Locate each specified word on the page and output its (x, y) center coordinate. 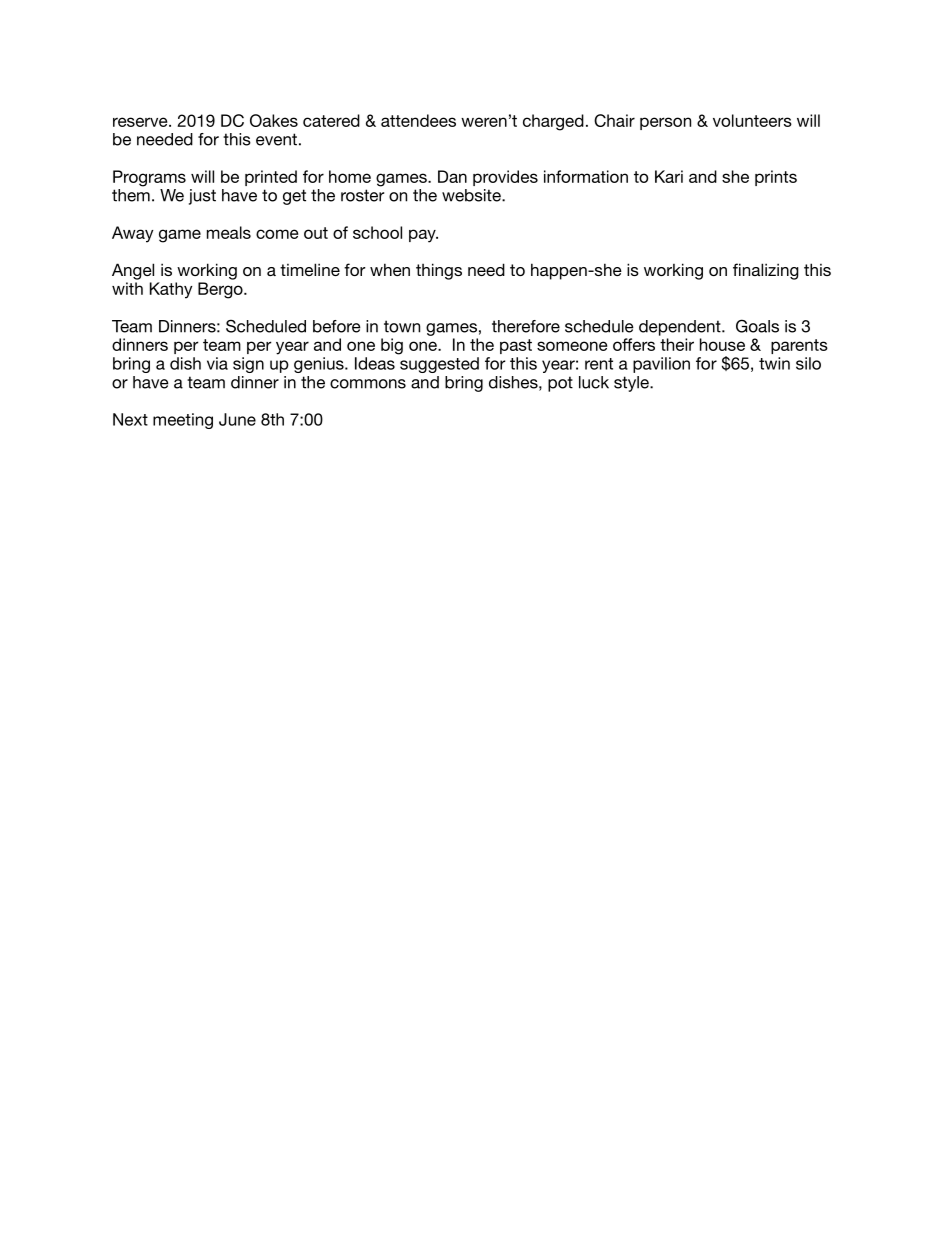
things (439, 271)
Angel (133, 271)
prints (776, 178)
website (472, 195)
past (516, 346)
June (237, 419)
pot (560, 384)
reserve (141, 122)
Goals (757, 326)
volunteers (752, 120)
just (202, 197)
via (217, 363)
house (722, 344)
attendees (418, 120)
